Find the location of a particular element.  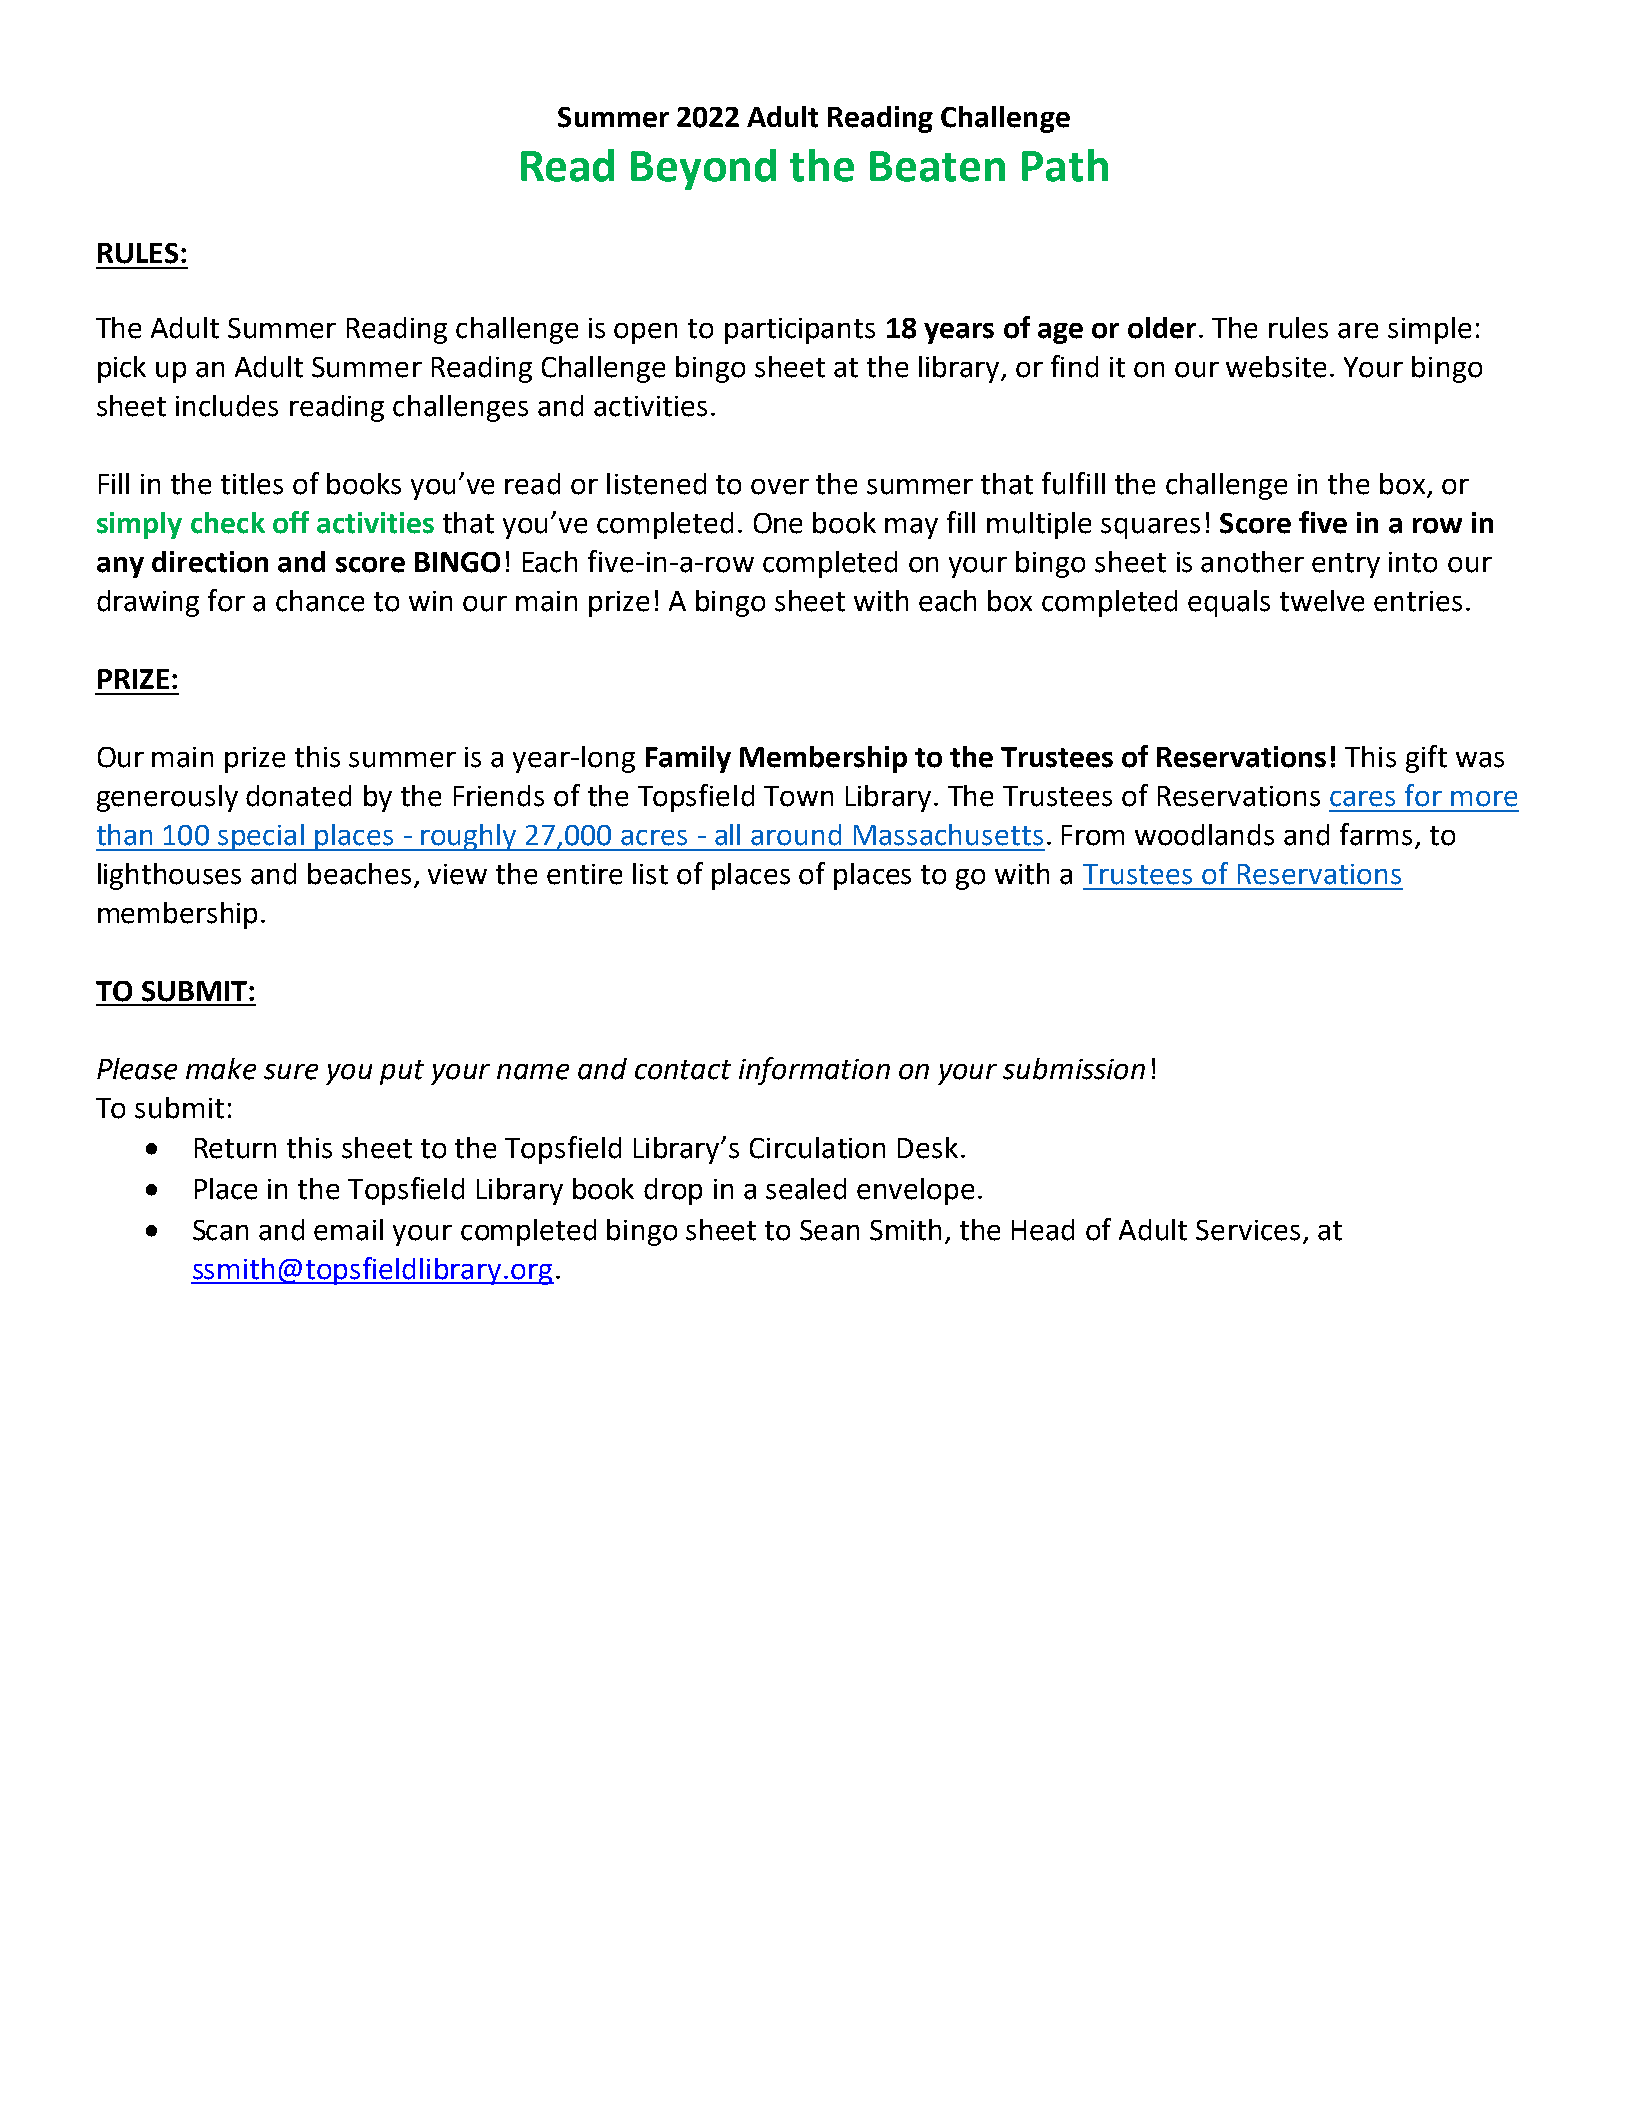

Path is located at coordinates (1065, 165).
